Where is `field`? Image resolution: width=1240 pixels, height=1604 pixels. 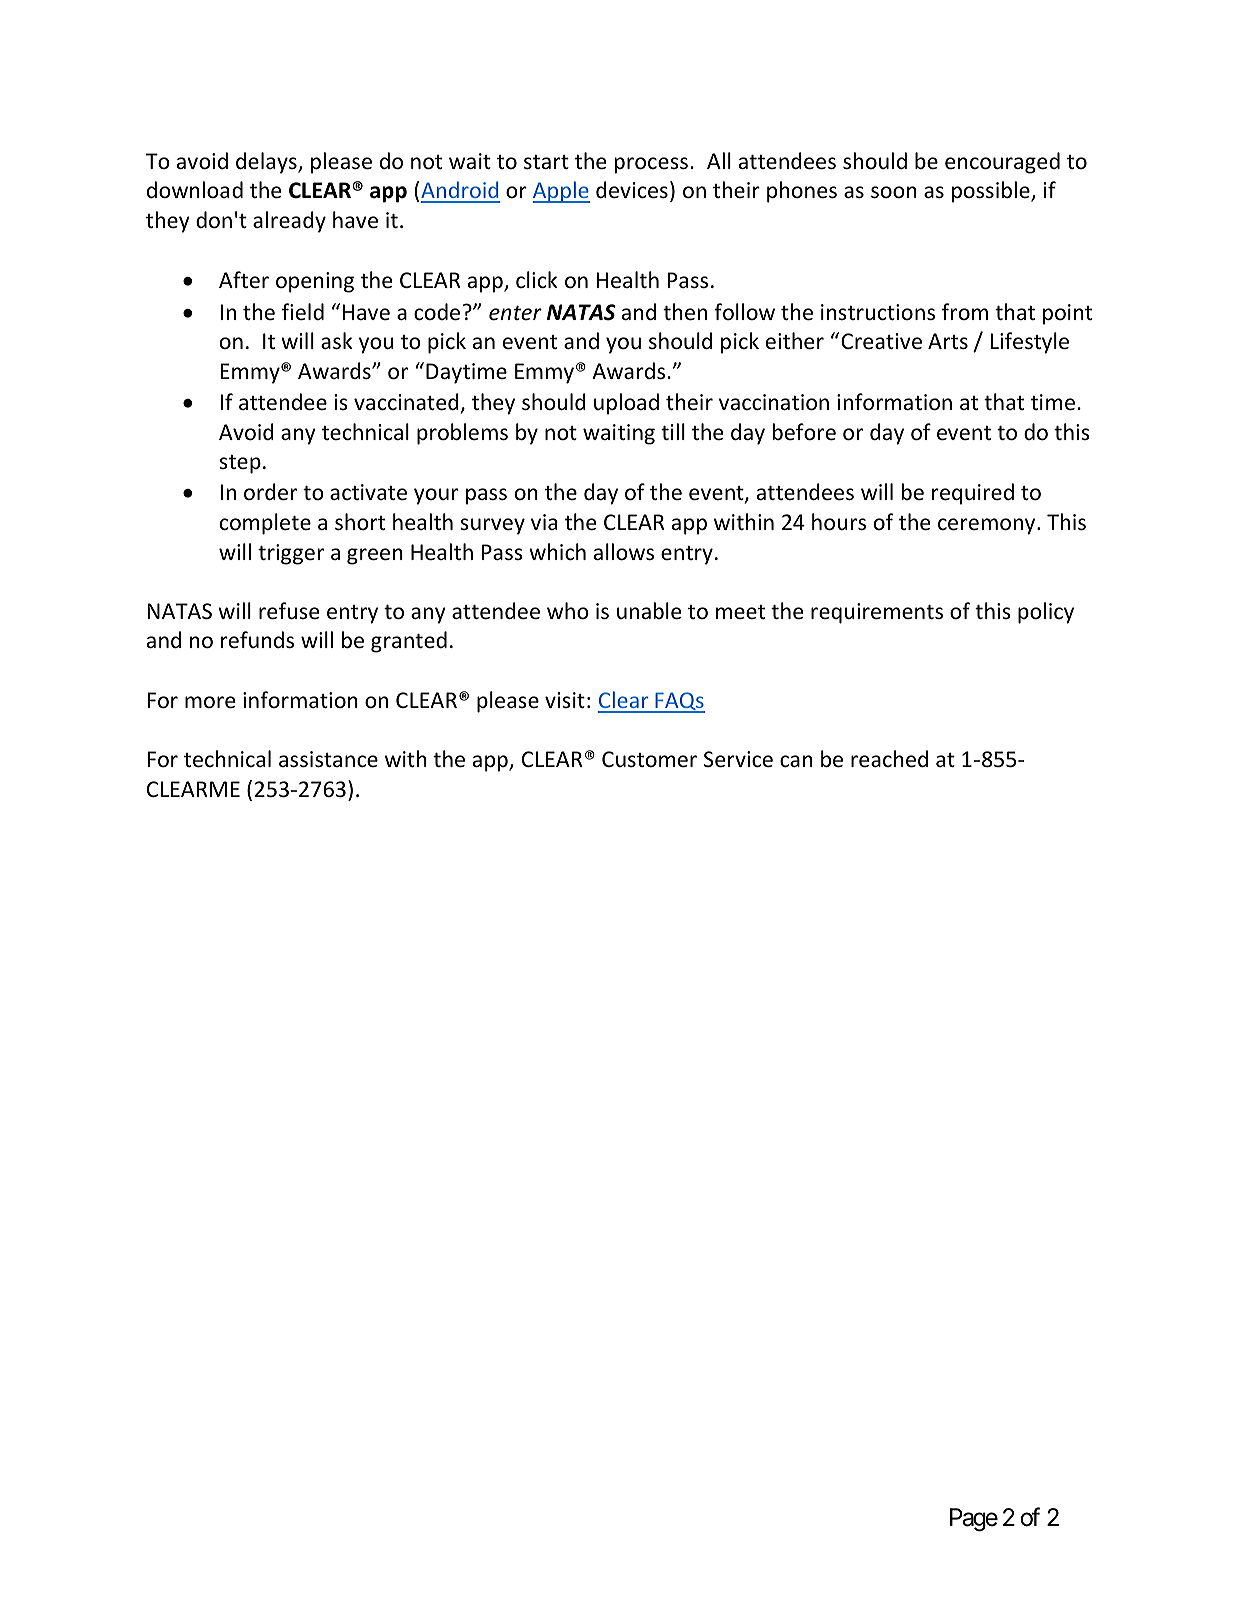
field is located at coordinates (303, 312).
